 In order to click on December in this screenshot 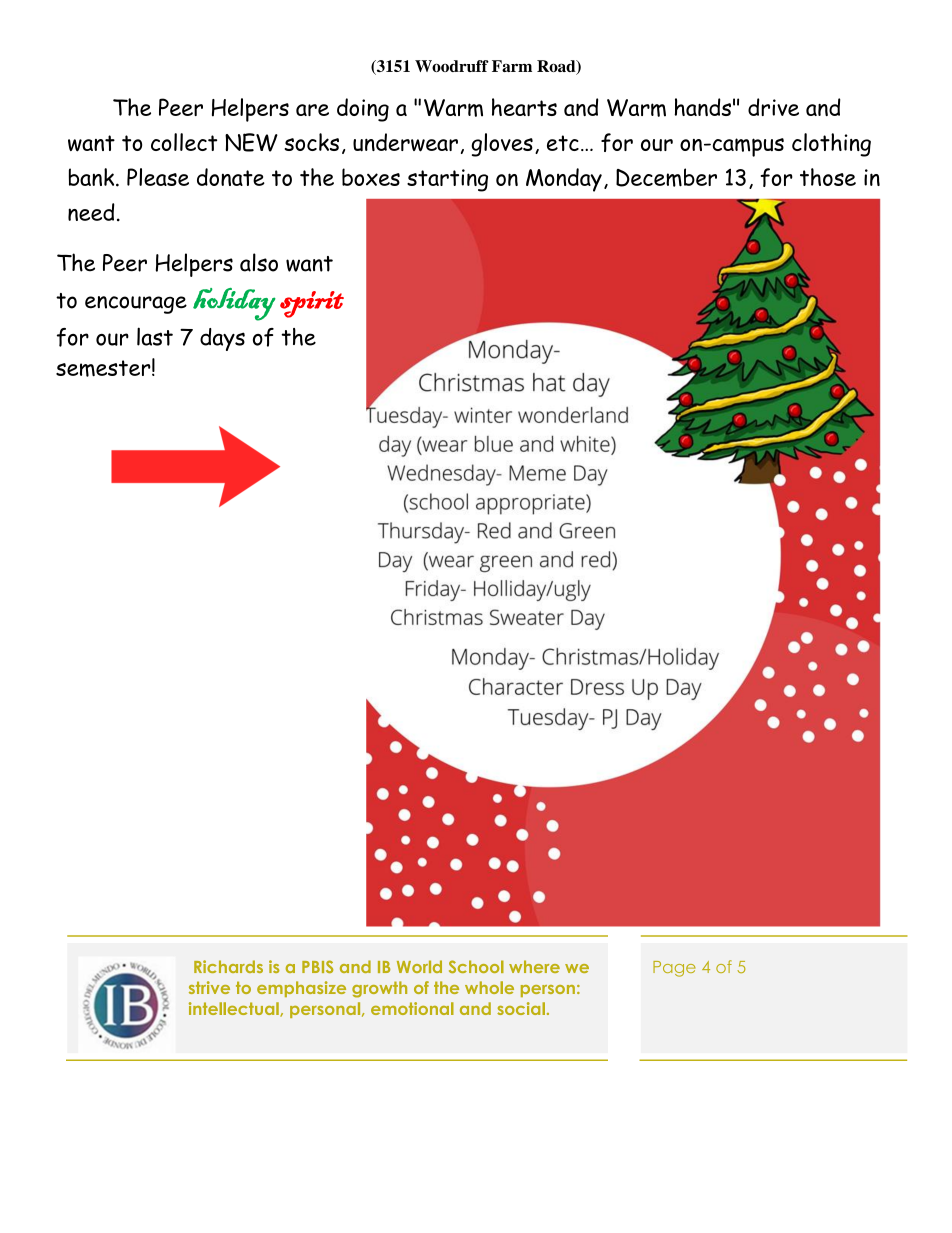, I will do `click(666, 177)`.
